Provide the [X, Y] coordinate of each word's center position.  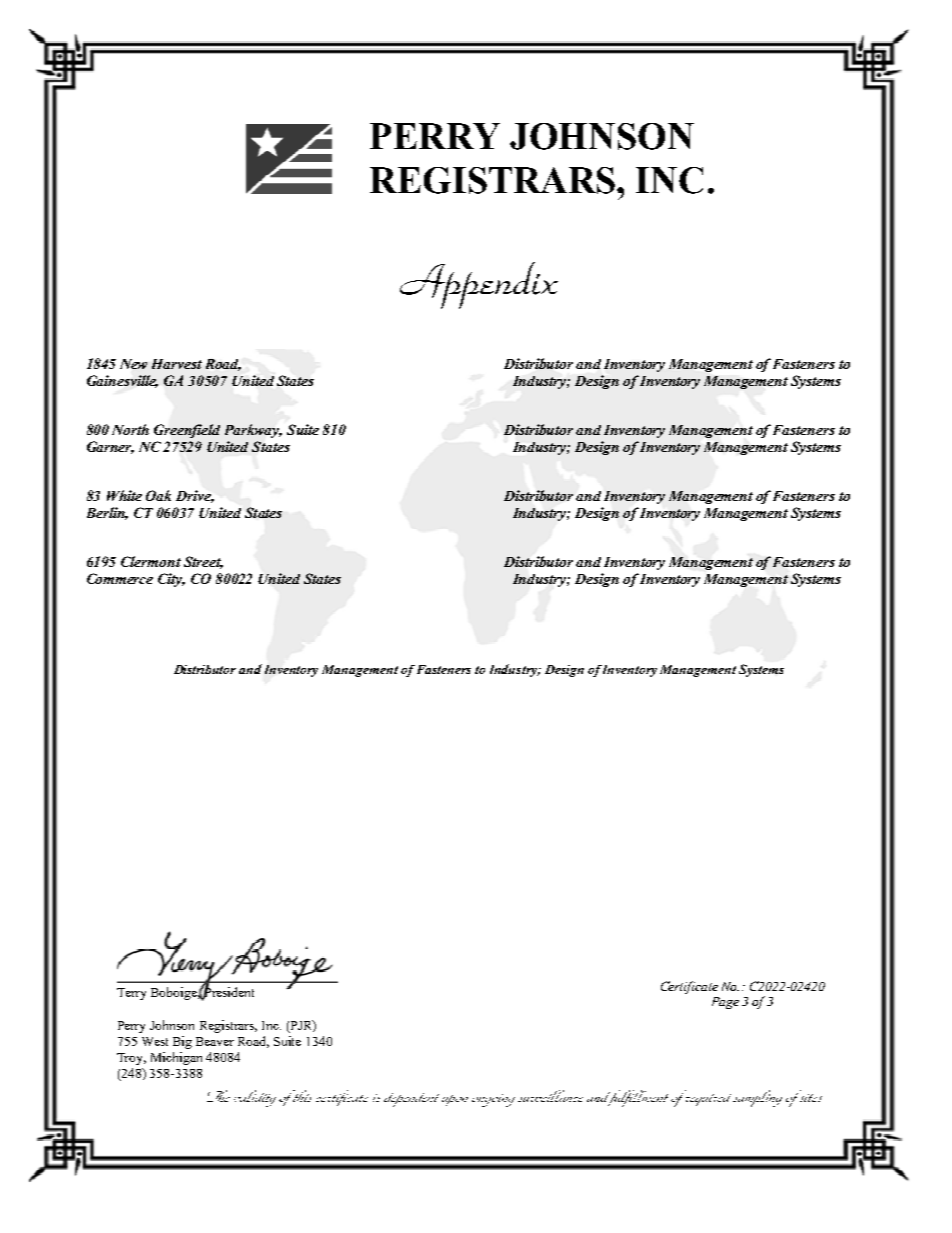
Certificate [689, 987]
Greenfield [187, 431]
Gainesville [122, 381]
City [171, 580]
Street [203, 562]
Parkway [253, 431]
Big [182, 1042]
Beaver [215, 1041]
